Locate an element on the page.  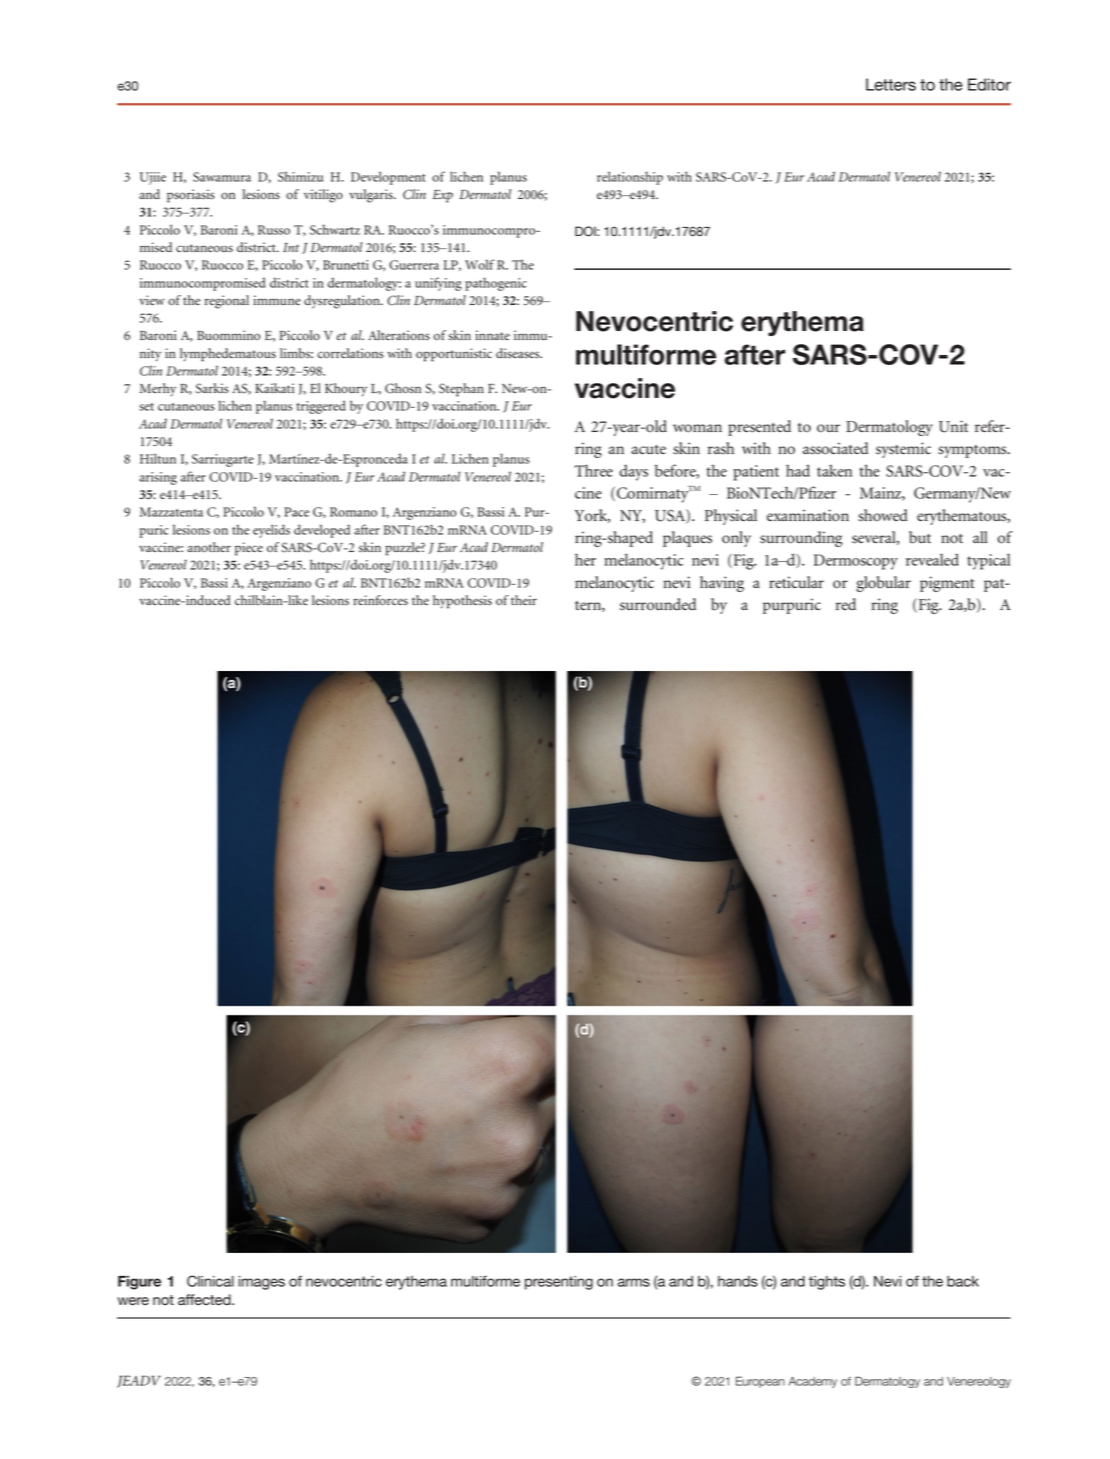
Letters is located at coordinates (891, 84).
